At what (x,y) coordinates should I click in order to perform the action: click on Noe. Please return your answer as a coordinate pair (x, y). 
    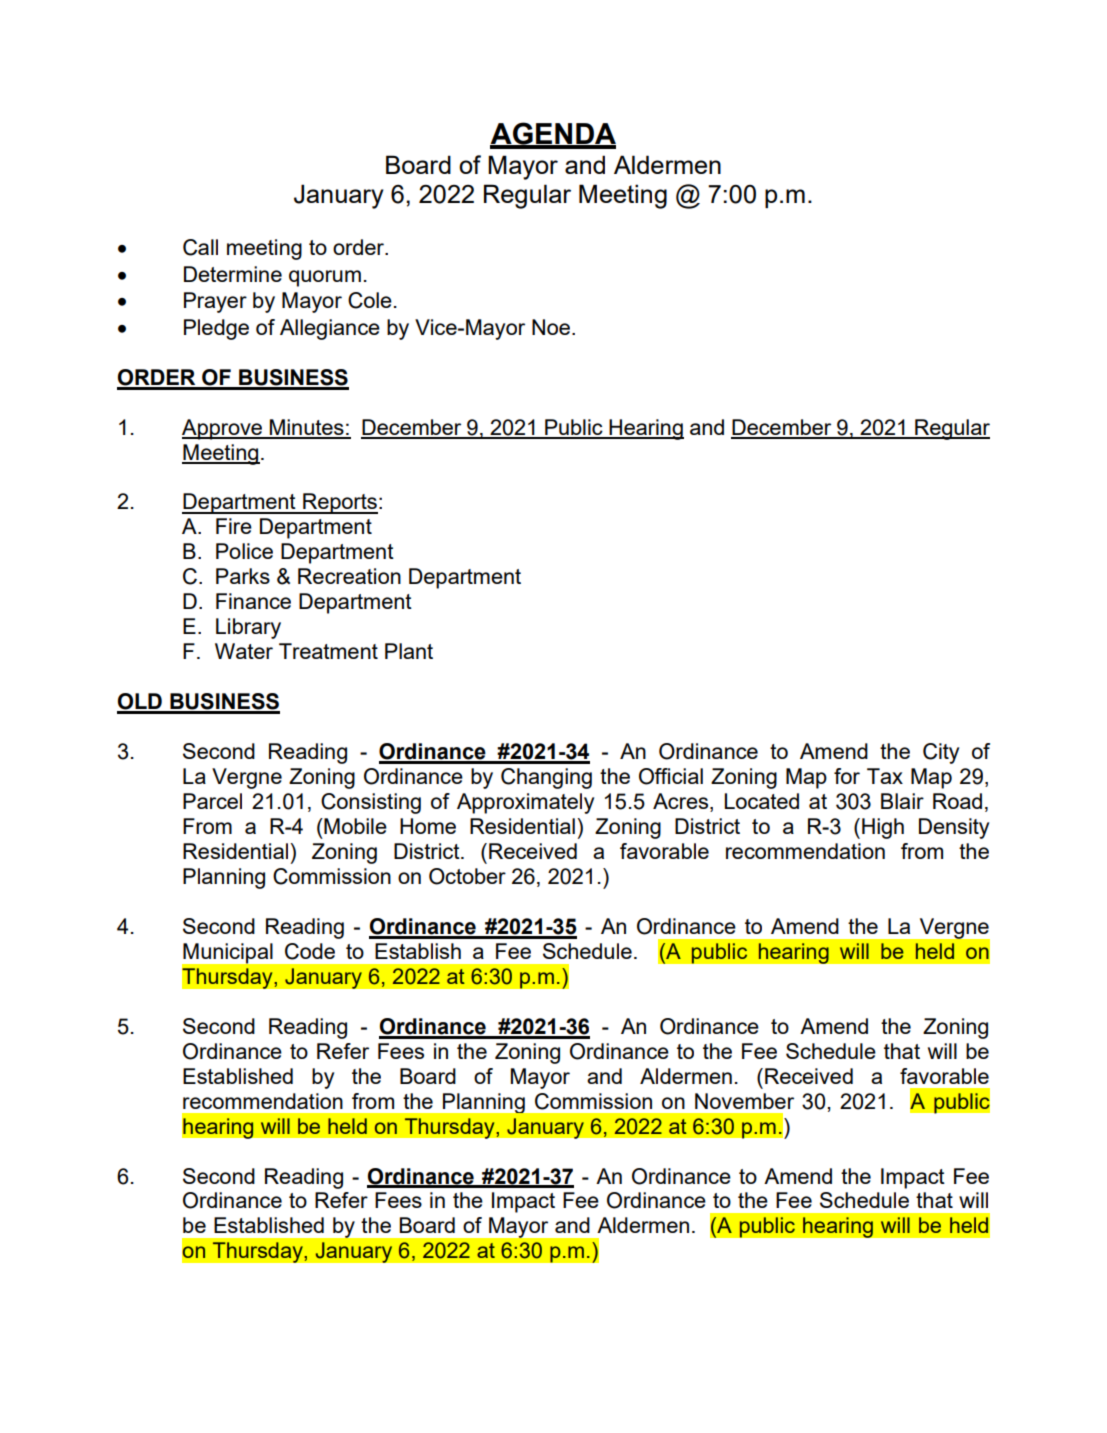
    Looking at the image, I should click on (552, 327).
